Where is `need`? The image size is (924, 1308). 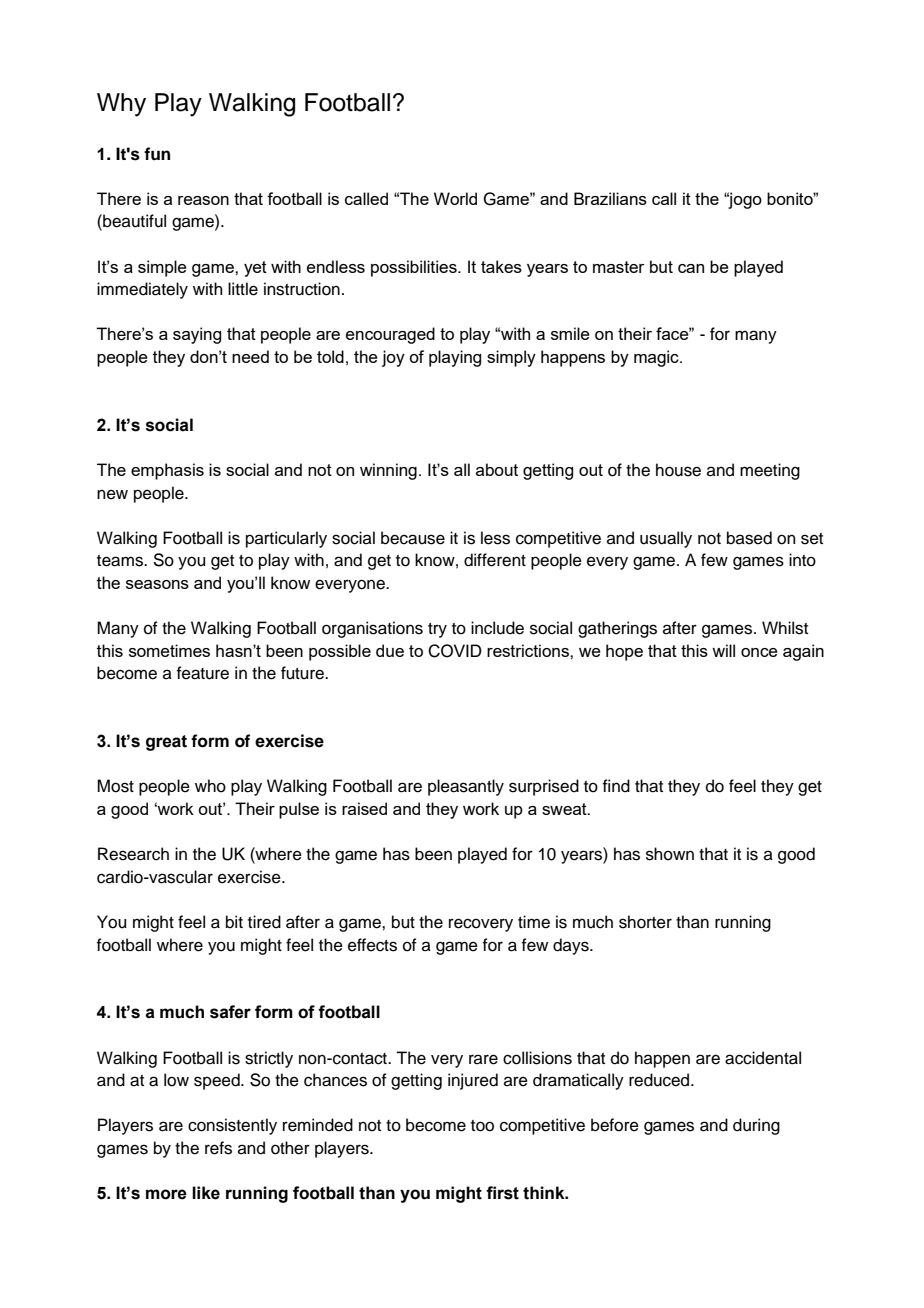 need is located at coordinates (250, 356).
